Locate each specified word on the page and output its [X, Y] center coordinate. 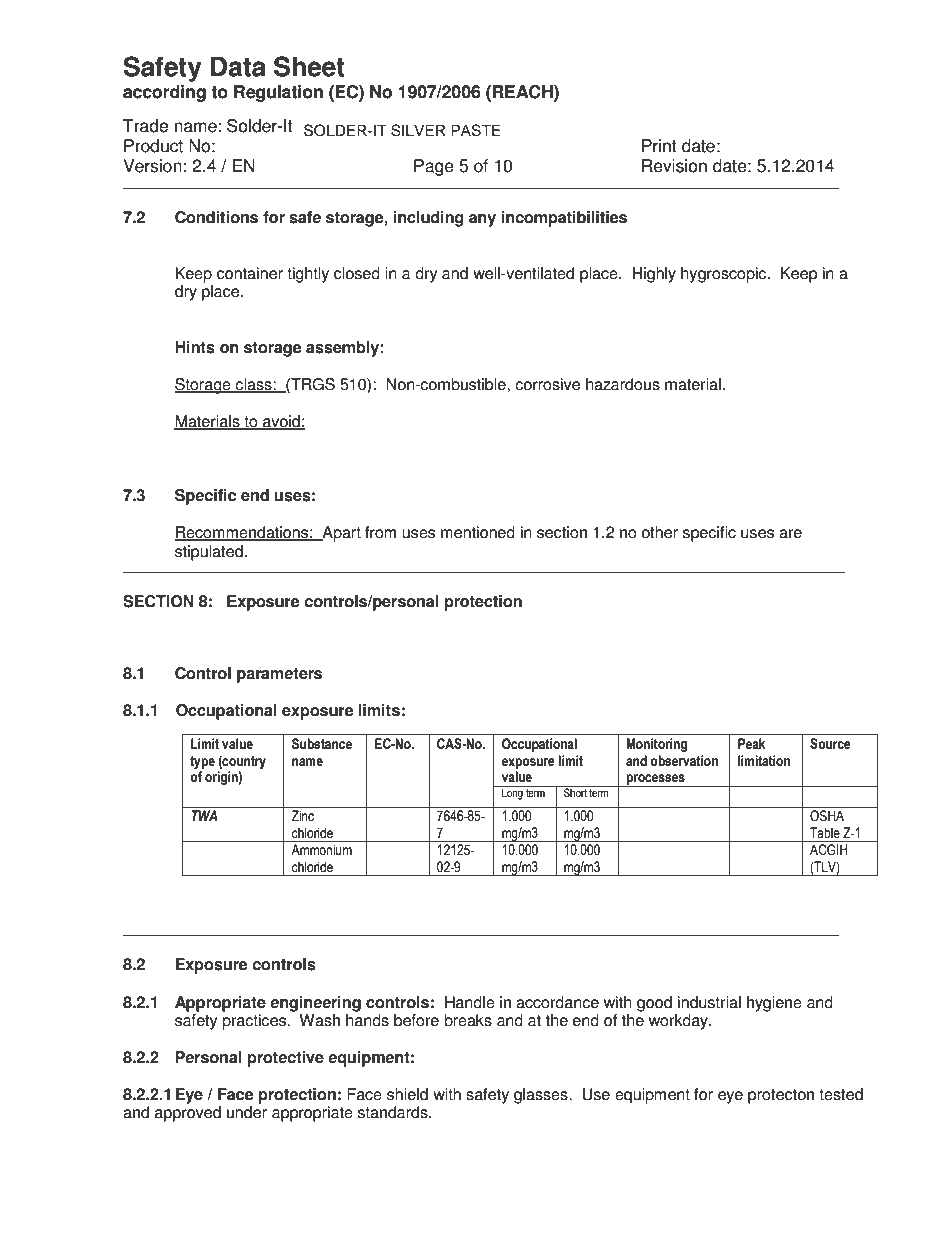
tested [841, 1094]
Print [659, 146]
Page [434, 167]
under [247, 1112]
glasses [542, 1096]
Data [238, 66]
